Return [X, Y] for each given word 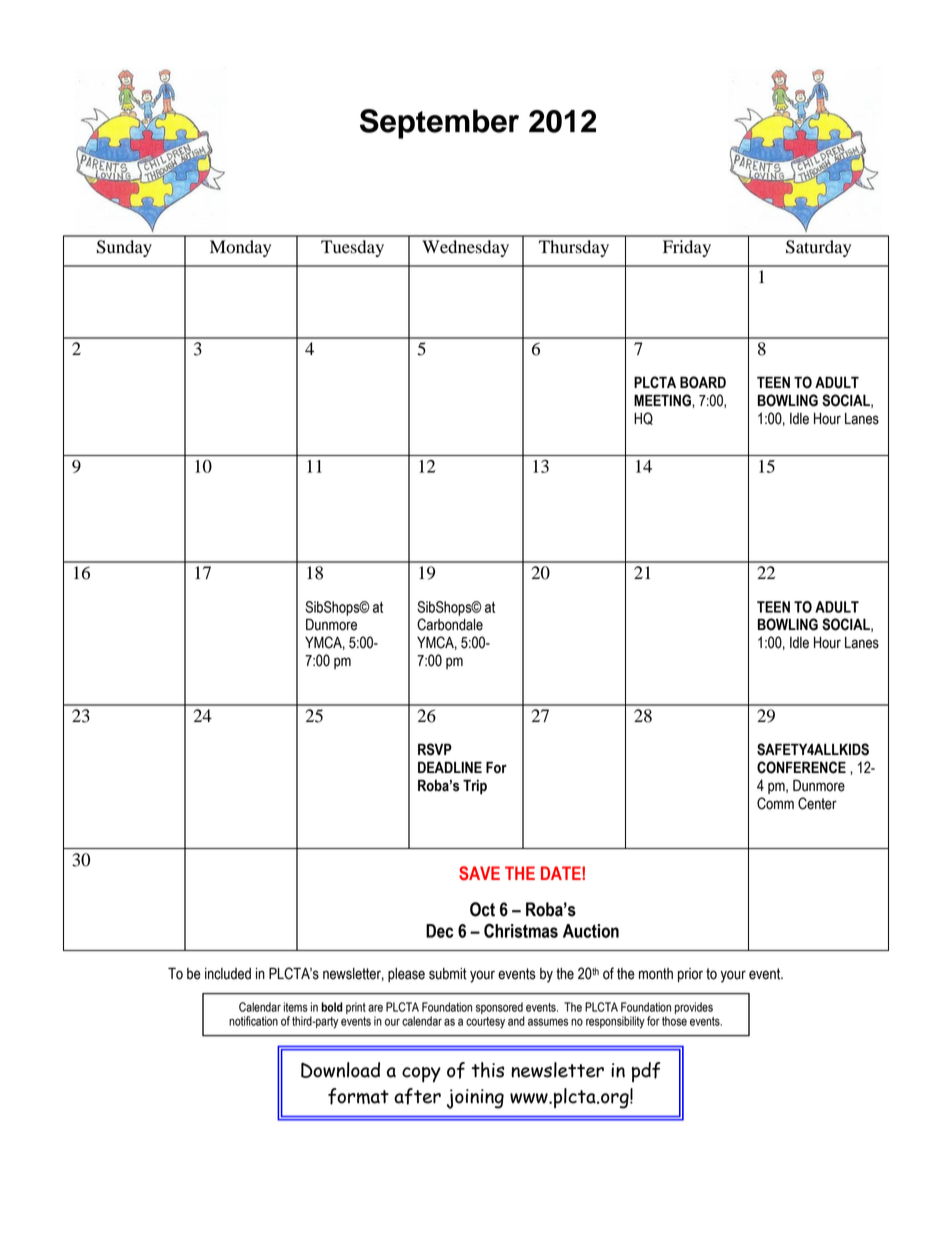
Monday [240, 248]
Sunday [124, 248]
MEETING [663, 400]
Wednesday [465, 248]
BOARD [703, 382]
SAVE [479, 873]
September [439, 124]
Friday [687, 248]
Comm [775, 803]
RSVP [435, 749]
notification [253, 1021]
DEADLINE [450, 767]
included [228, 974]
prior [690, 975]
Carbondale [450, 624]
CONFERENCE [801, 767]
